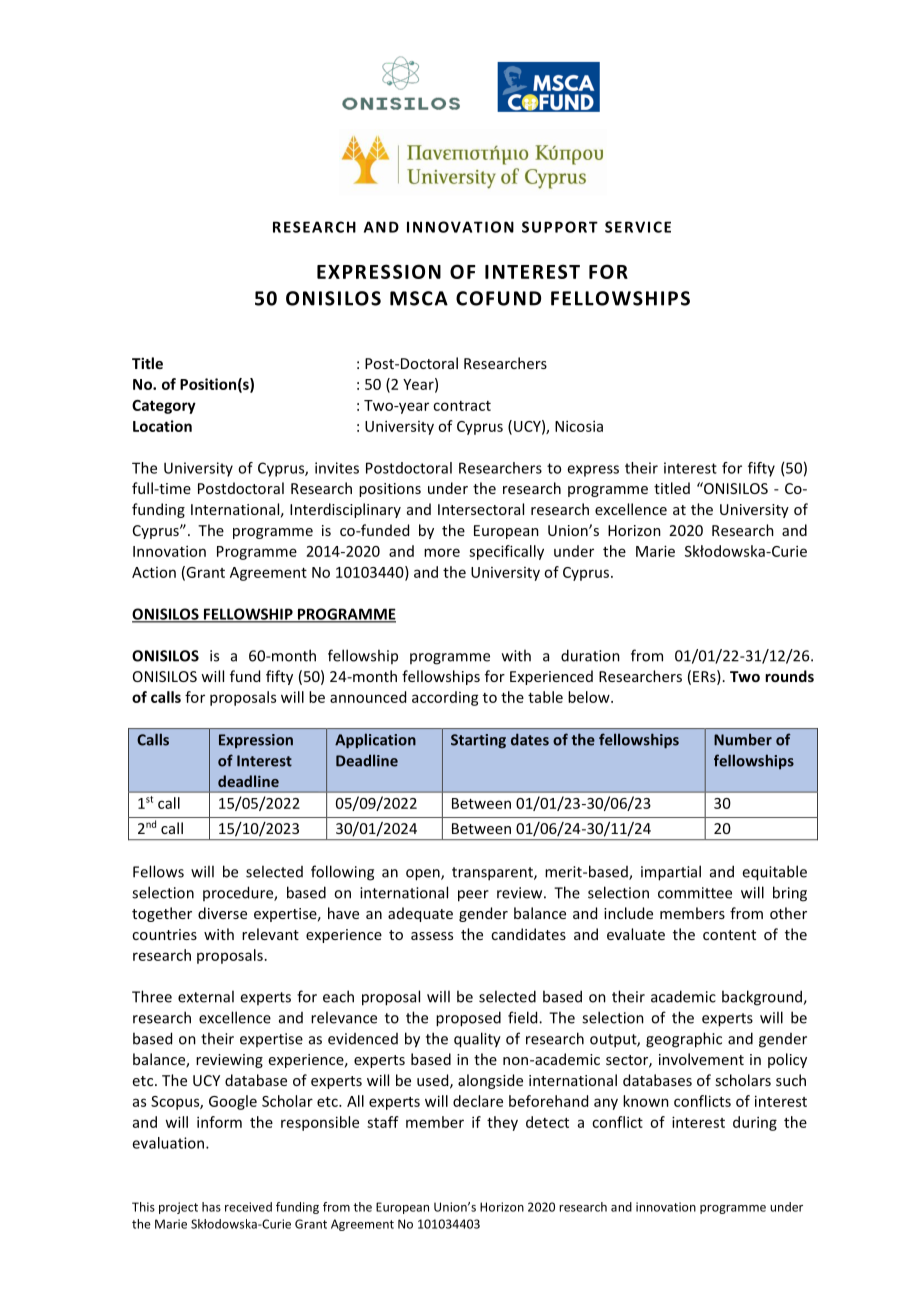 Image resolution: width=924 pixels, height=1308 pixels. Describe the element at coordinates (560, 227) in the image. I see `SUPPORT` at that location.
